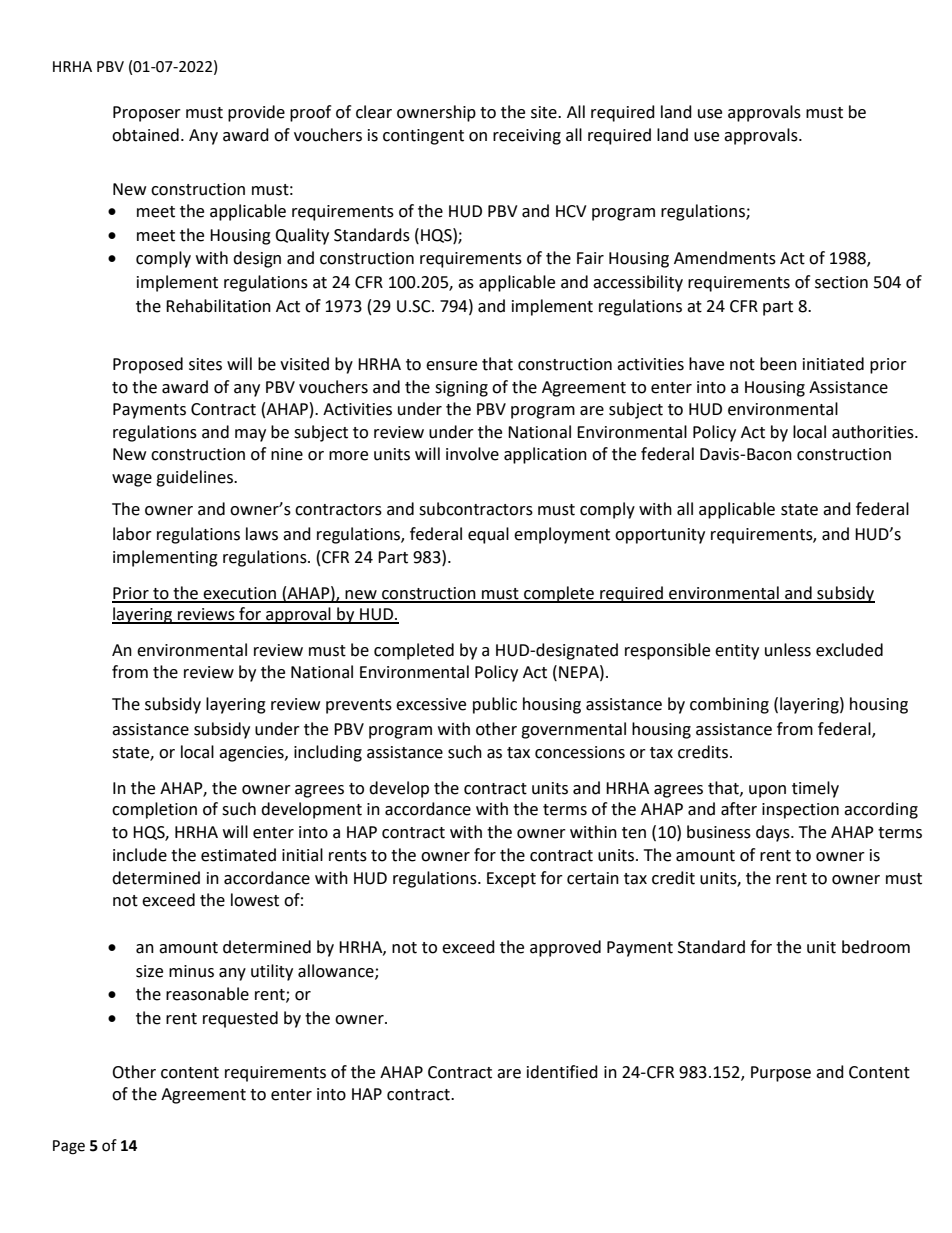  What do you see at coordinates (423, 137) in the screenshot?
I see `contingent` at bounding box center [423, 137].
